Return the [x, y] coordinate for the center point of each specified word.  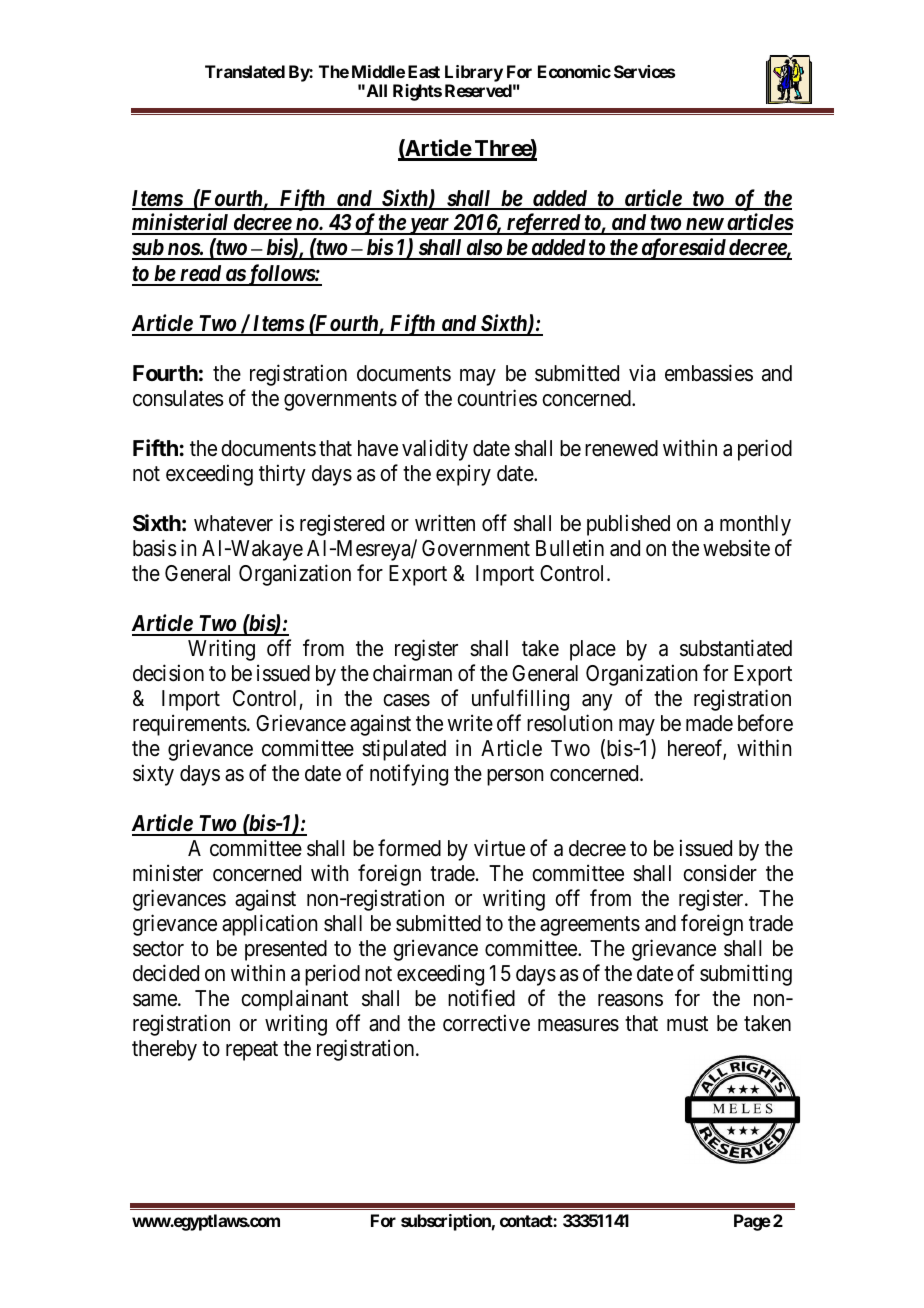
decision [168, 673]
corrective [486, 1023]
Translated [245, 71]
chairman [412, 673]
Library [474, 73]
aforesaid [683, 249]
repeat [252, 1051]
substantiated [736, 648]
